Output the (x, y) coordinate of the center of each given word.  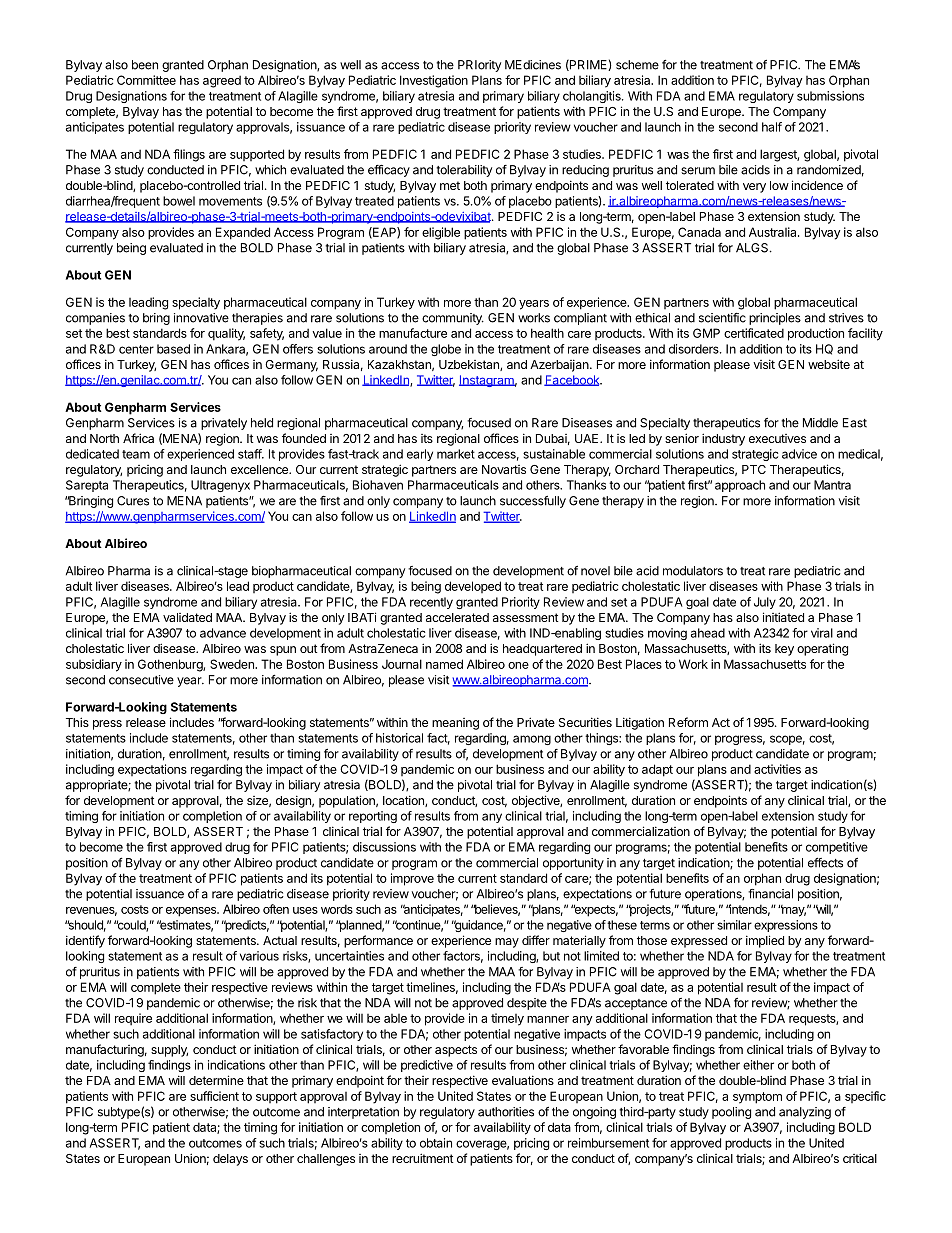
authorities (506, 1112)
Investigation (434, 81)
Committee (146, 80)
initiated (783, 617)
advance (223, 633)
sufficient (214, 1096)
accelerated (457, 617)
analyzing (805, 1113)
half (772, 127)
